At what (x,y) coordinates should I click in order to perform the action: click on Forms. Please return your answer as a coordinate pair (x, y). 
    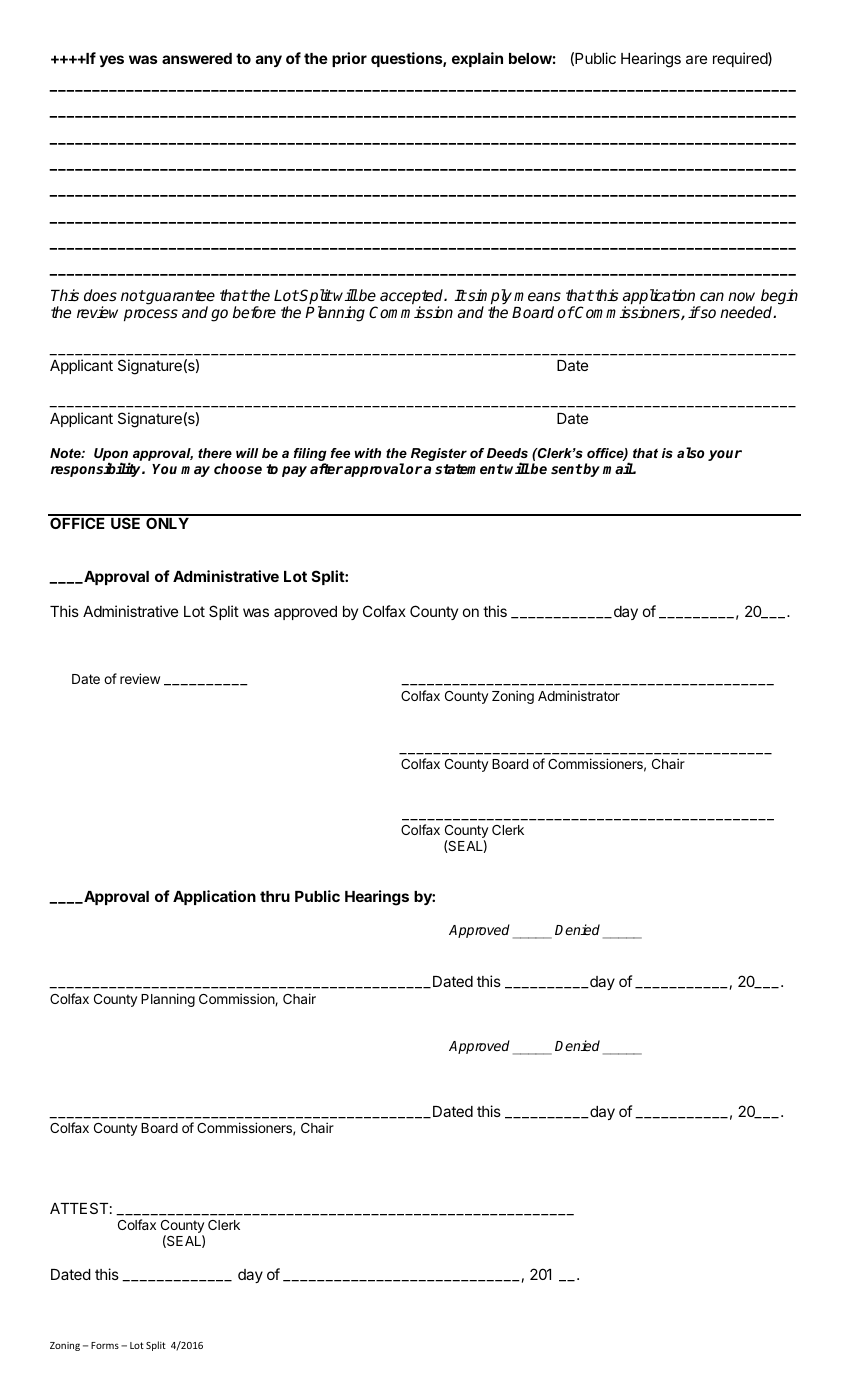
    Looking at the image, I should click on (105, 1345).
